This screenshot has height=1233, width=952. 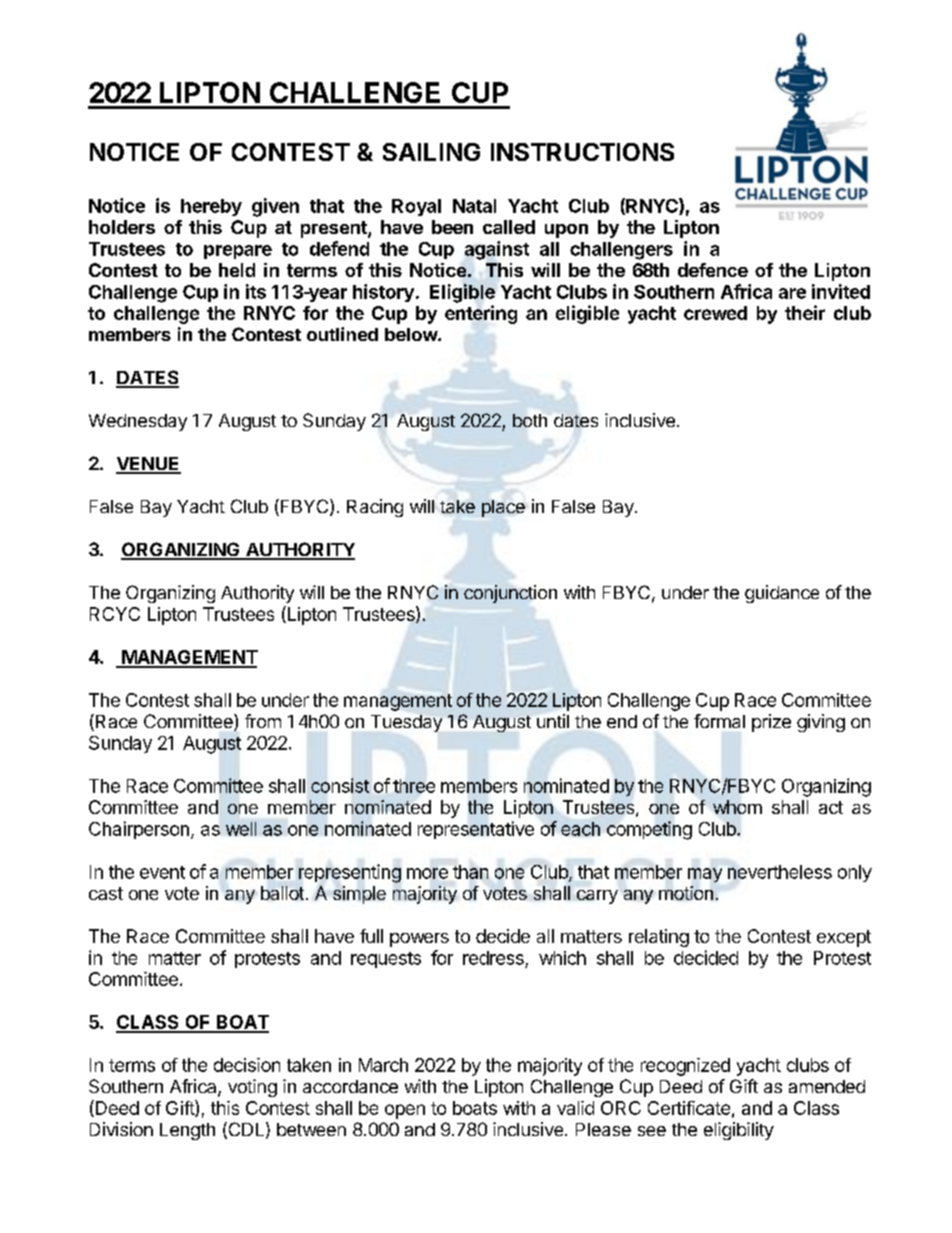 I want to click on defence, so click(x=713, y=270).
